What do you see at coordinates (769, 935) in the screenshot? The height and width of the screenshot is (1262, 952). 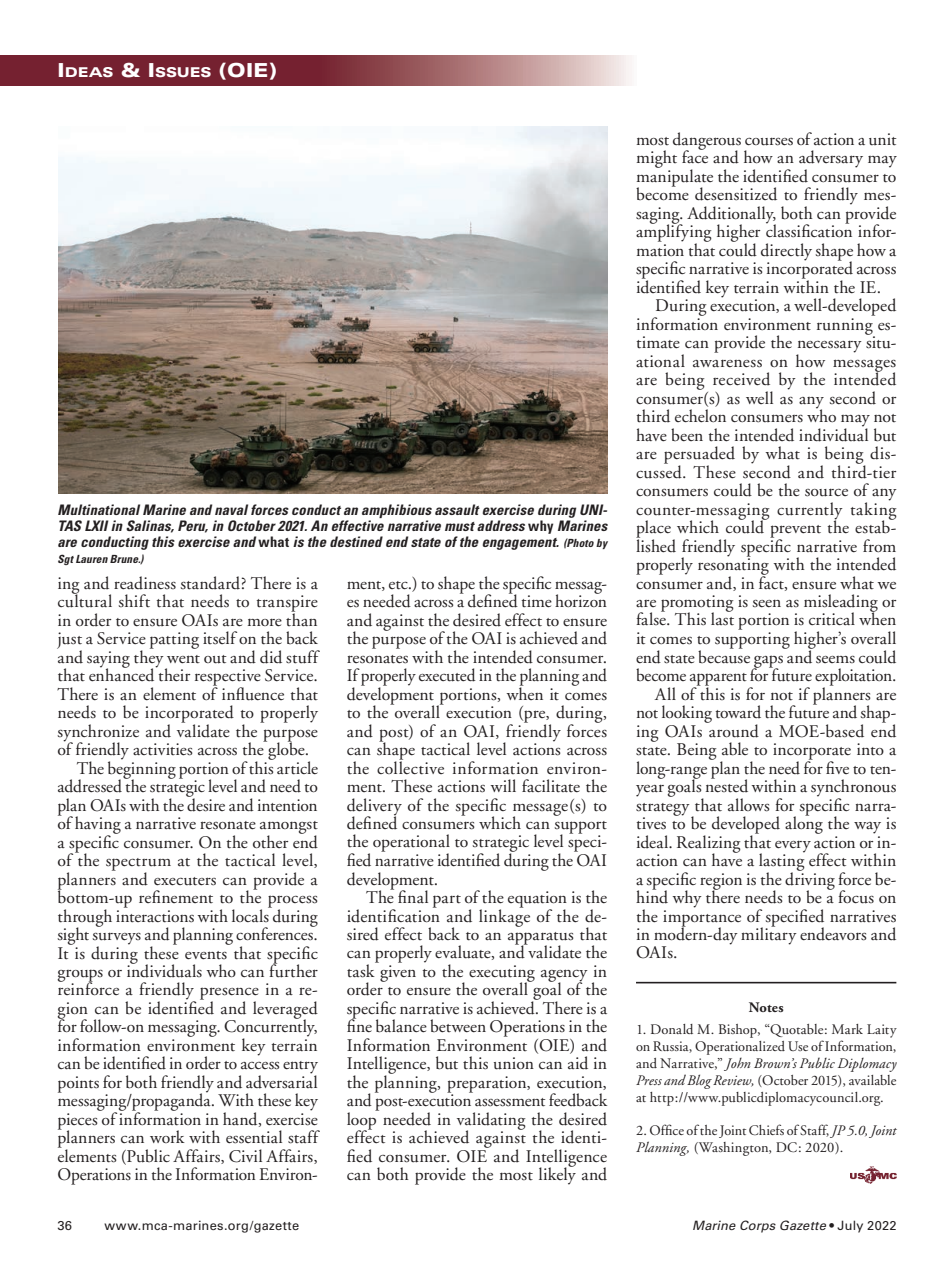 I see `military` at bounding box center [769, 935].
